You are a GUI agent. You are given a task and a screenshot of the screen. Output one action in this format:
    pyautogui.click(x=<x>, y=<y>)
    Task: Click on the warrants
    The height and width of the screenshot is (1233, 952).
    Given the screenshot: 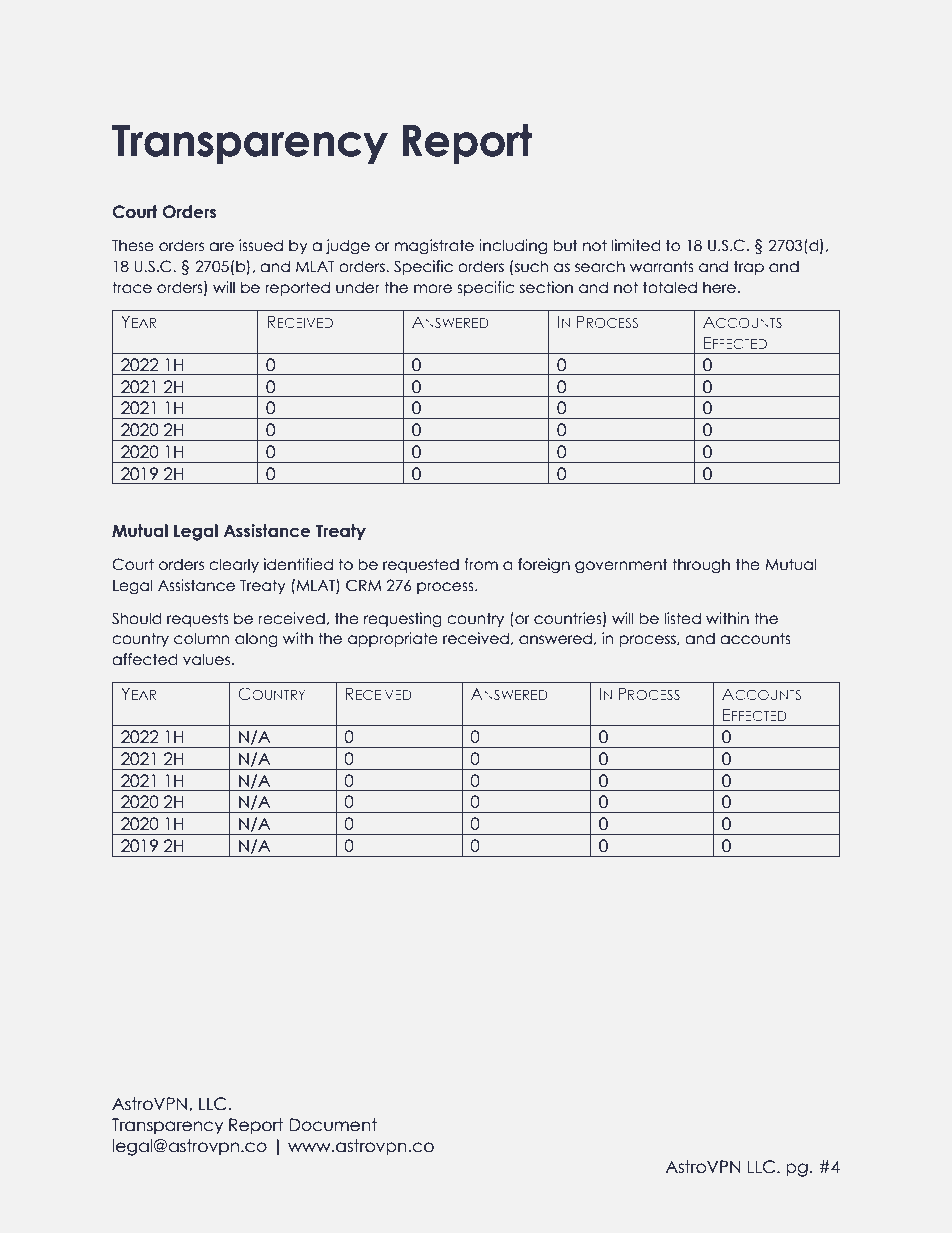 What is the action you would take?
    pyautogui.click(x=662, y=266)
